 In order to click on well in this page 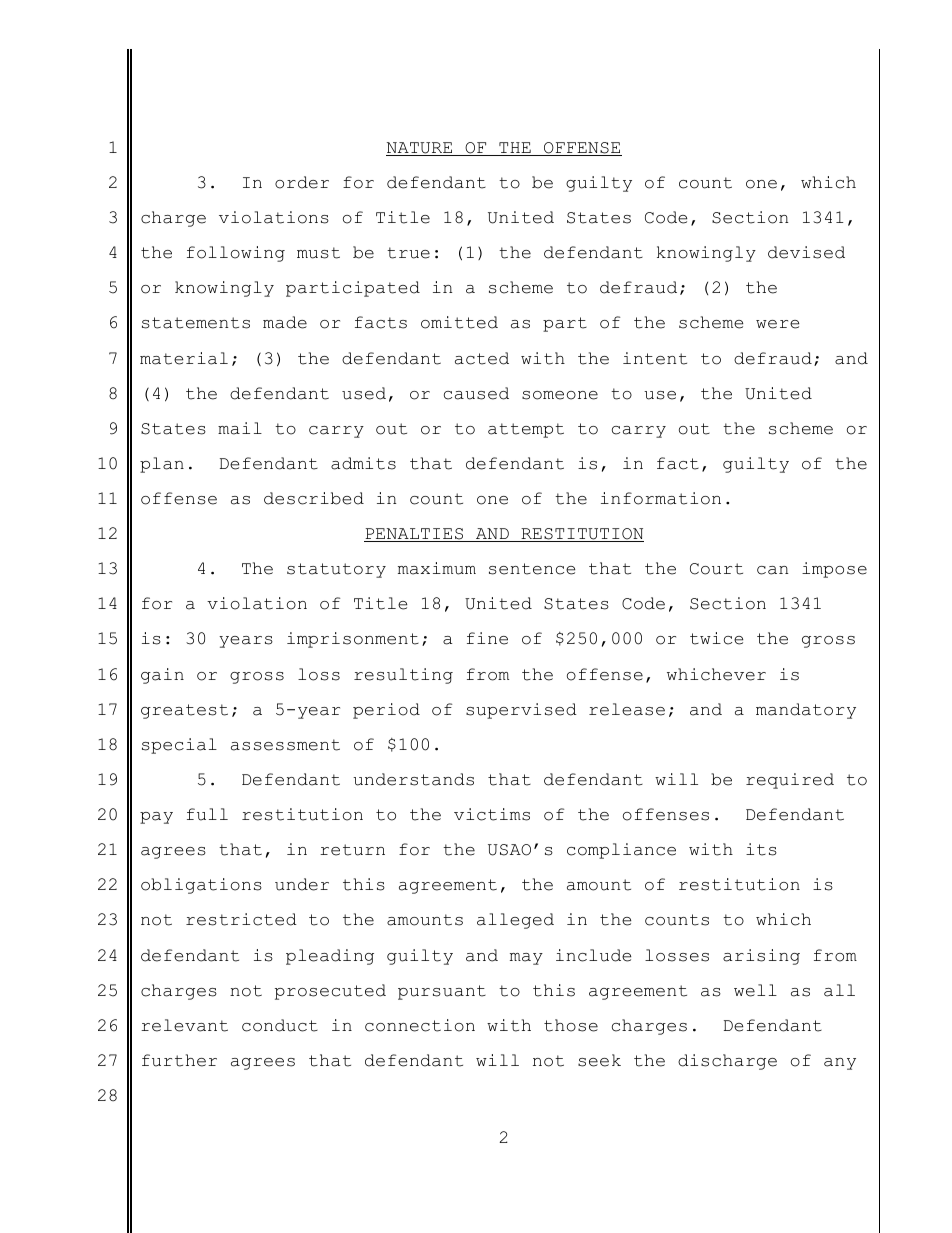, I will do `click(755, 990)`.
